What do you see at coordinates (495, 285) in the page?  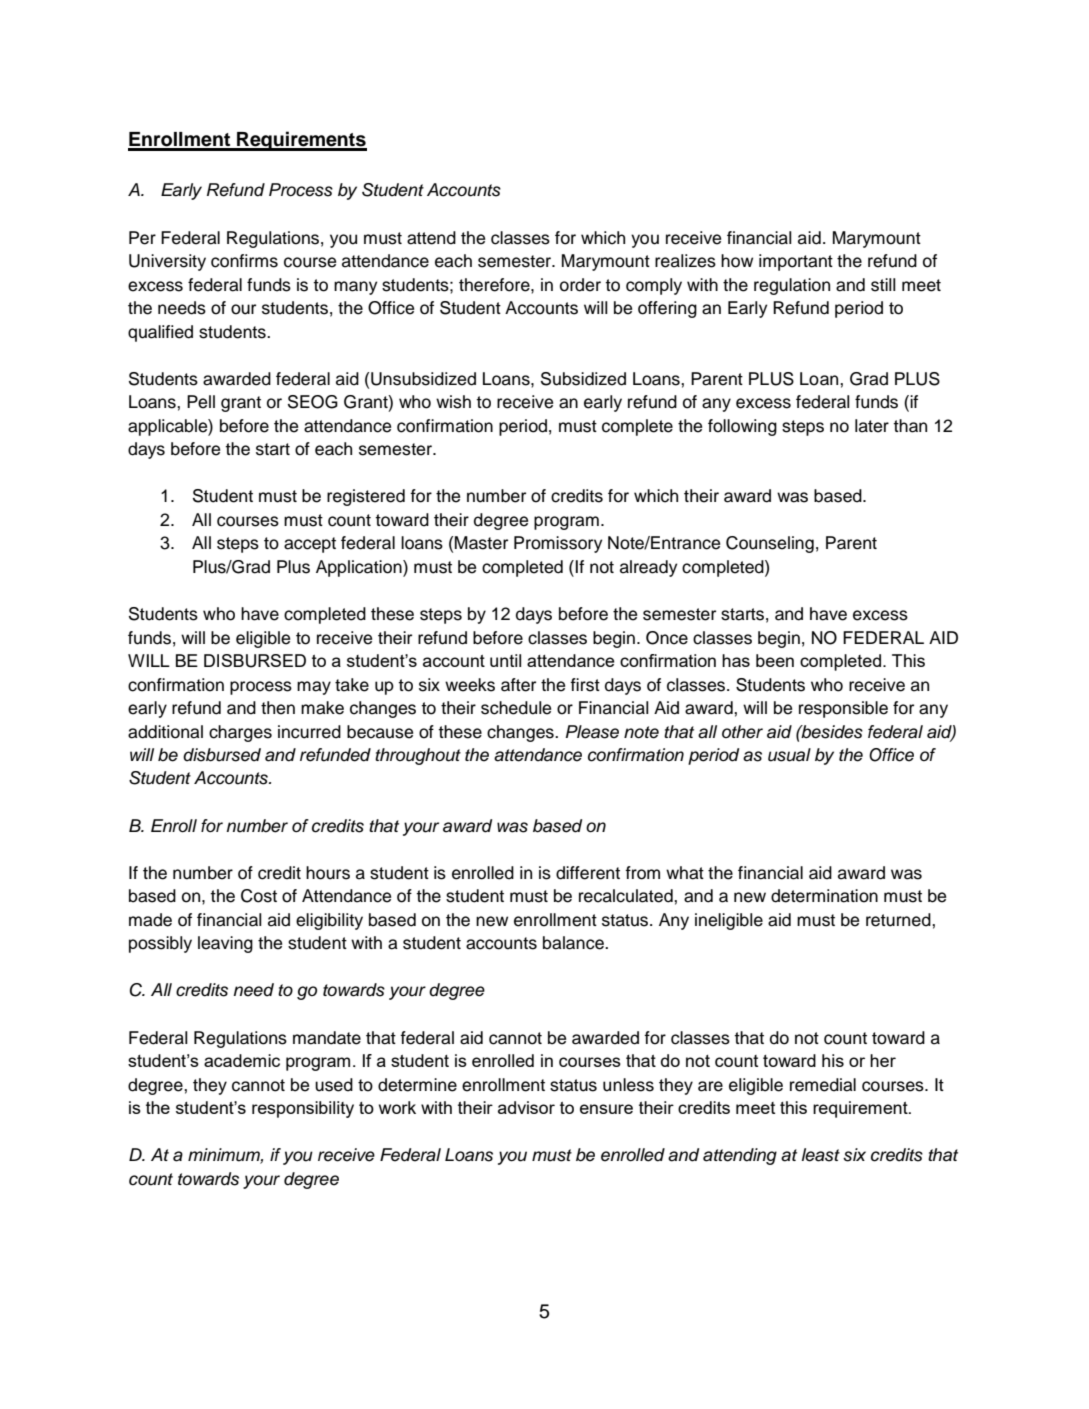 I see `therefore` at bounding box center [495, 285].
